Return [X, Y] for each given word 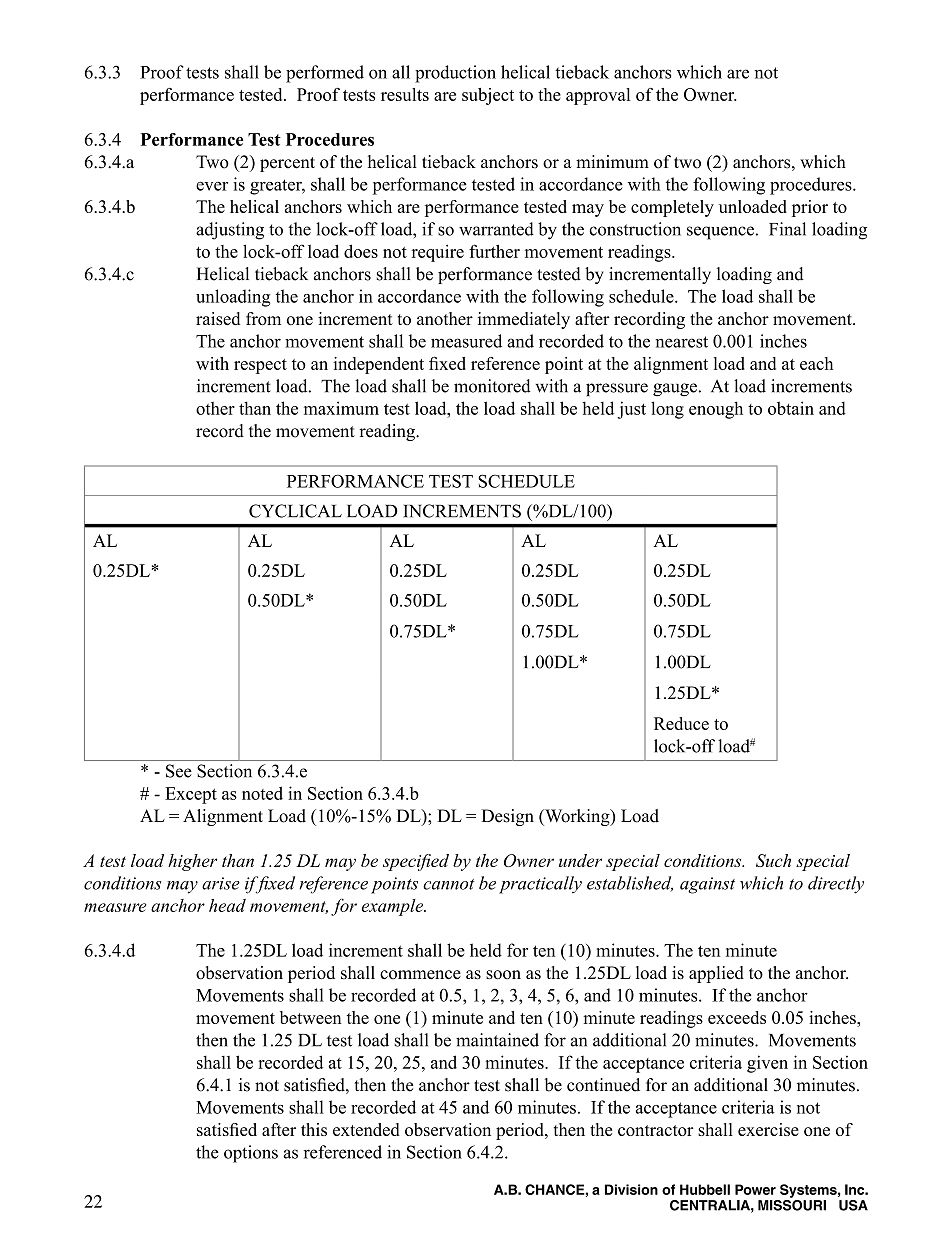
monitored [492, 386]
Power [755, 1189]
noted [262, 793]
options [251, 1154]
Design [507, 817]
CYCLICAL [295, 511]
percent [287, 164]
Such [773, 860]
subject [488, 96]
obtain [791, 408]
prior [810, 208]
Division [631, 1189]
